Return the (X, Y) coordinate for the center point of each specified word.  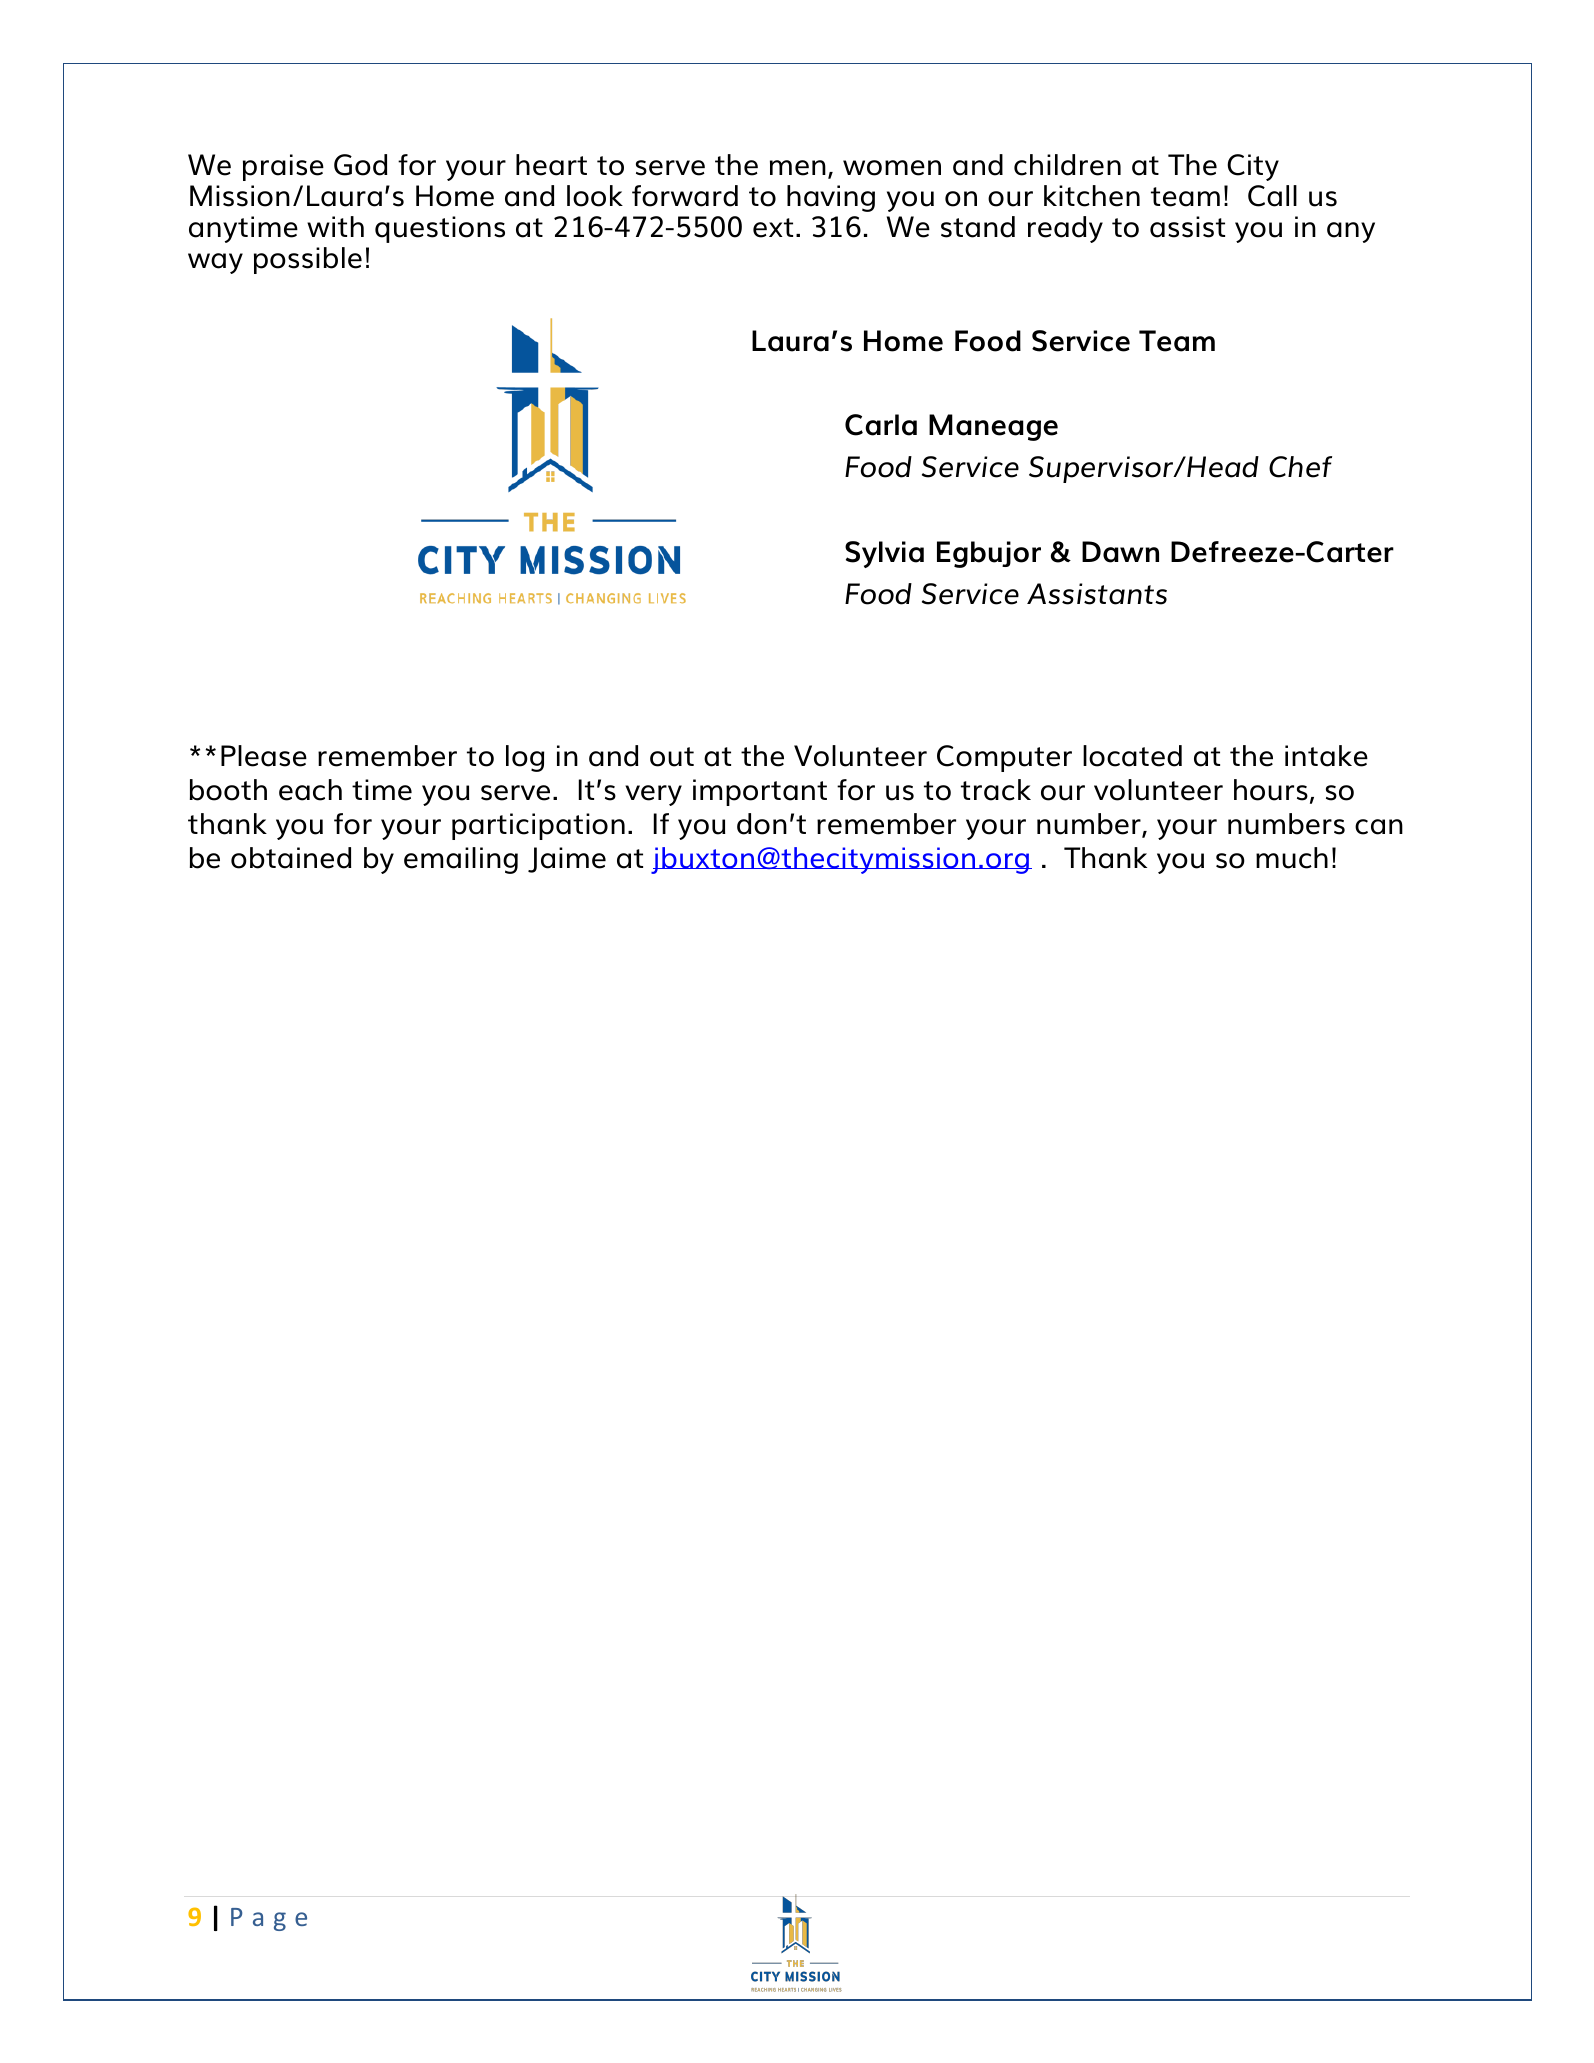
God (360, 165)
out (672, 757)
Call (1272, 196)
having (831, 198)
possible (308, 260)
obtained (291, 858)
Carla (881, 425)
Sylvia (884, 554)
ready (1065, 229)
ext (773, 228)
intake (1326, 756)
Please (264, 756)
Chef (1300, 467)
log (525, 758)
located (1132, 756)
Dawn (1120, 552)
